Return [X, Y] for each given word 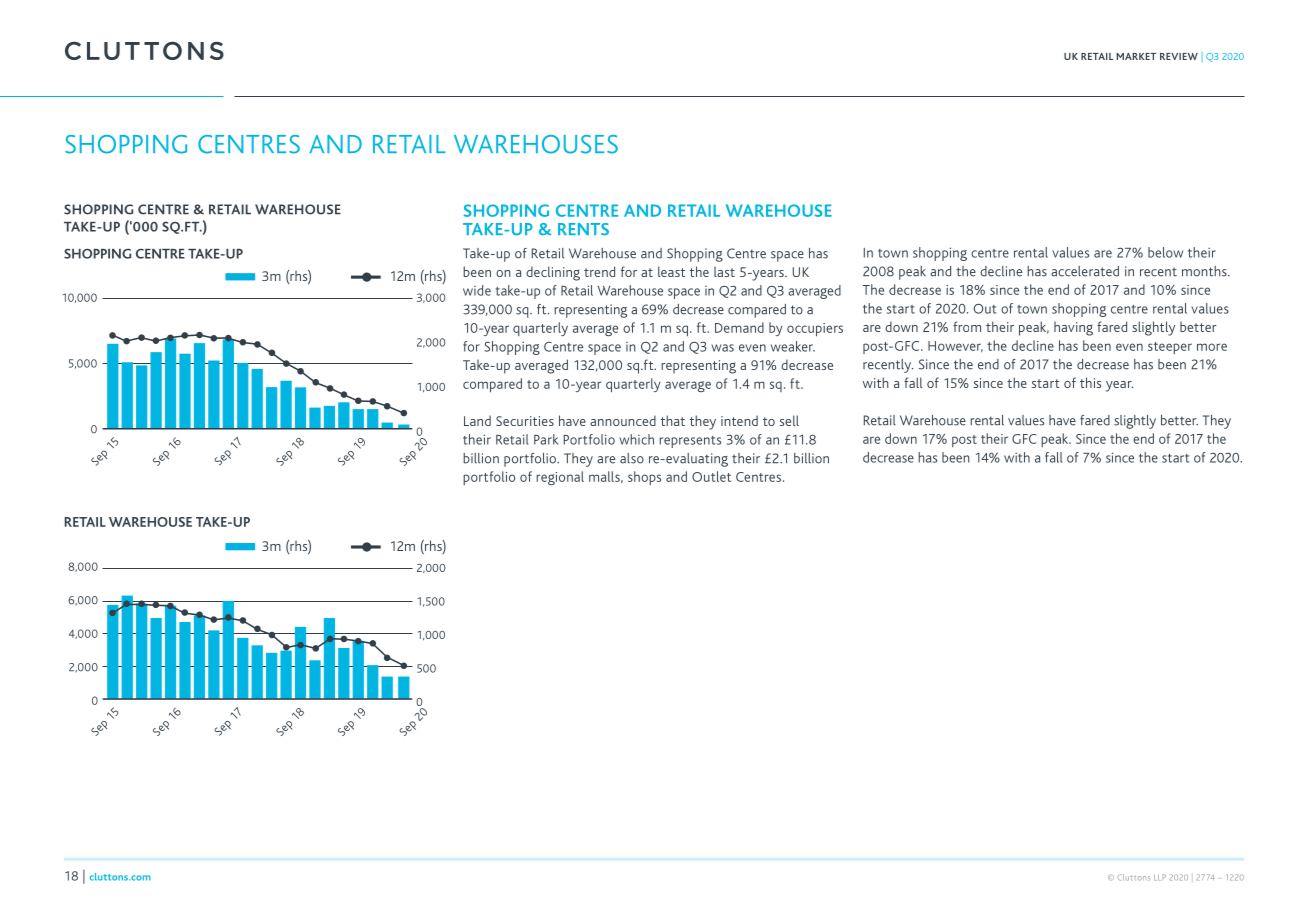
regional [560, 478]
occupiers [815, 329]
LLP [1160, 877]
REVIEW [1179, 56]
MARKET [1136, 56]
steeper [1170, 348]
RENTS [583, 229]
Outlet [711, 476]
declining [553, 273]
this [1090, 382]
